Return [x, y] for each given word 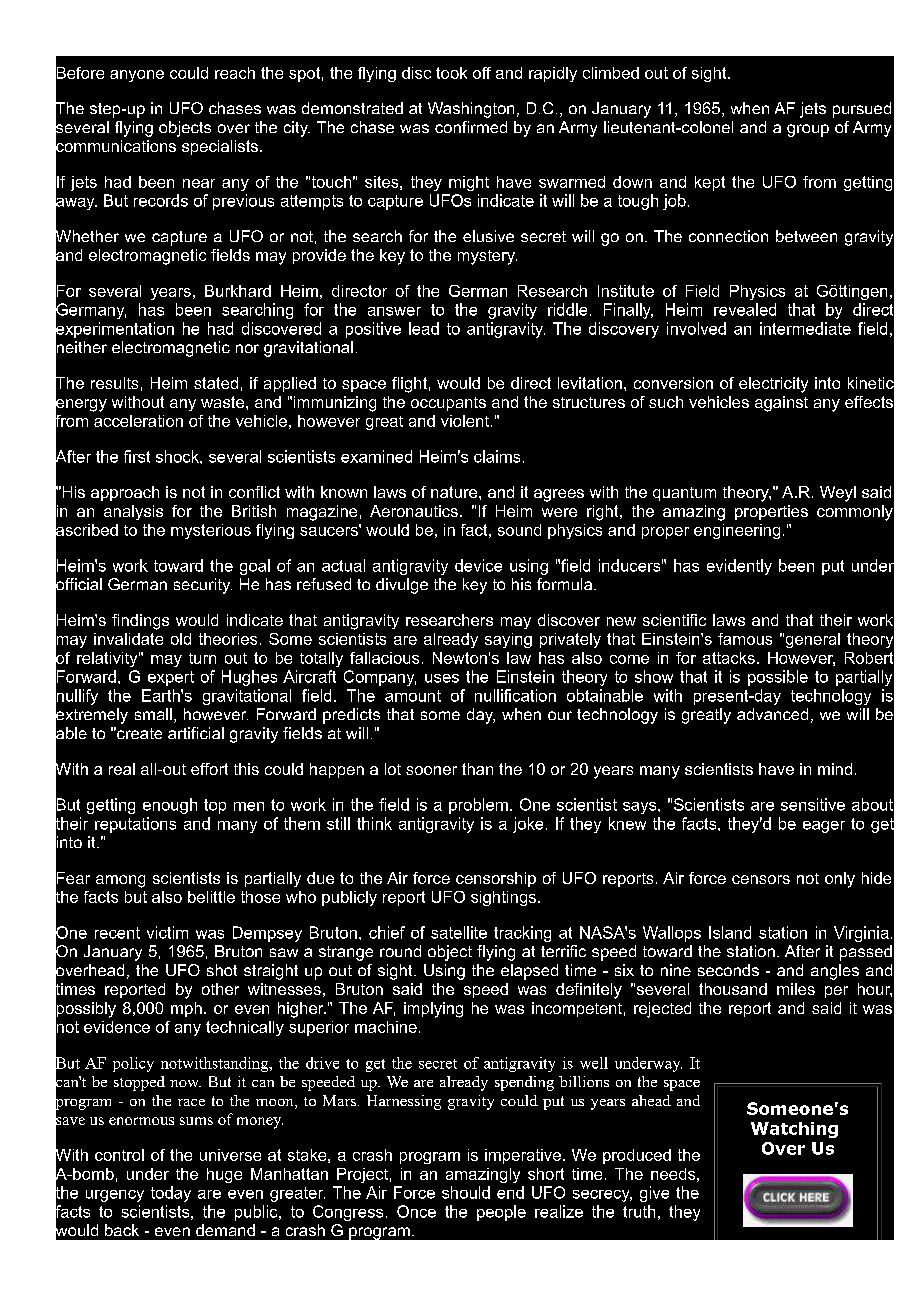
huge [224, 1175]
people [501, 1213]
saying [508, 640]
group [808, 130]
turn [202, 658]
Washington [471, 110]
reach [235, 73]
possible [778, 678]
